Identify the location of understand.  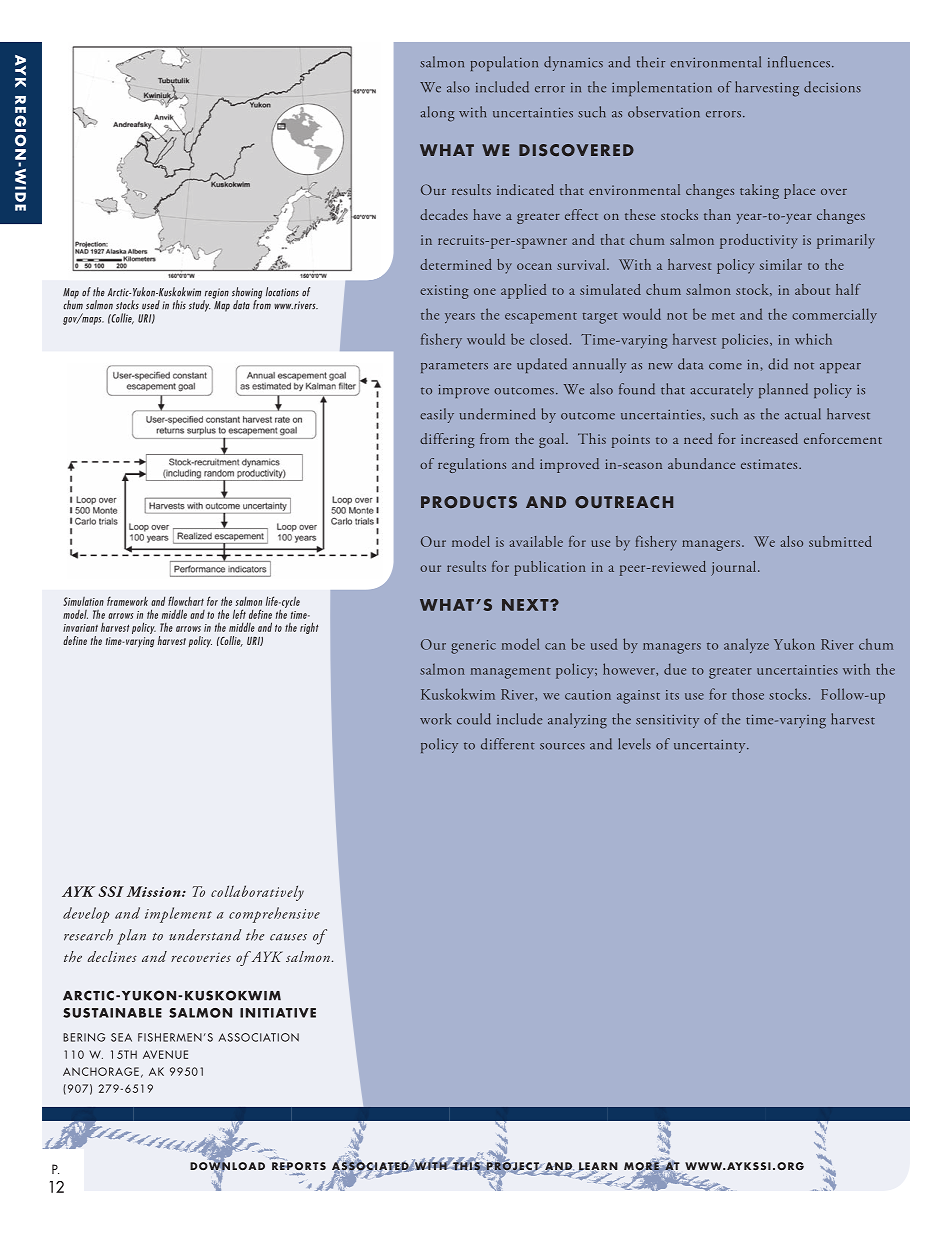
(205, 935).
